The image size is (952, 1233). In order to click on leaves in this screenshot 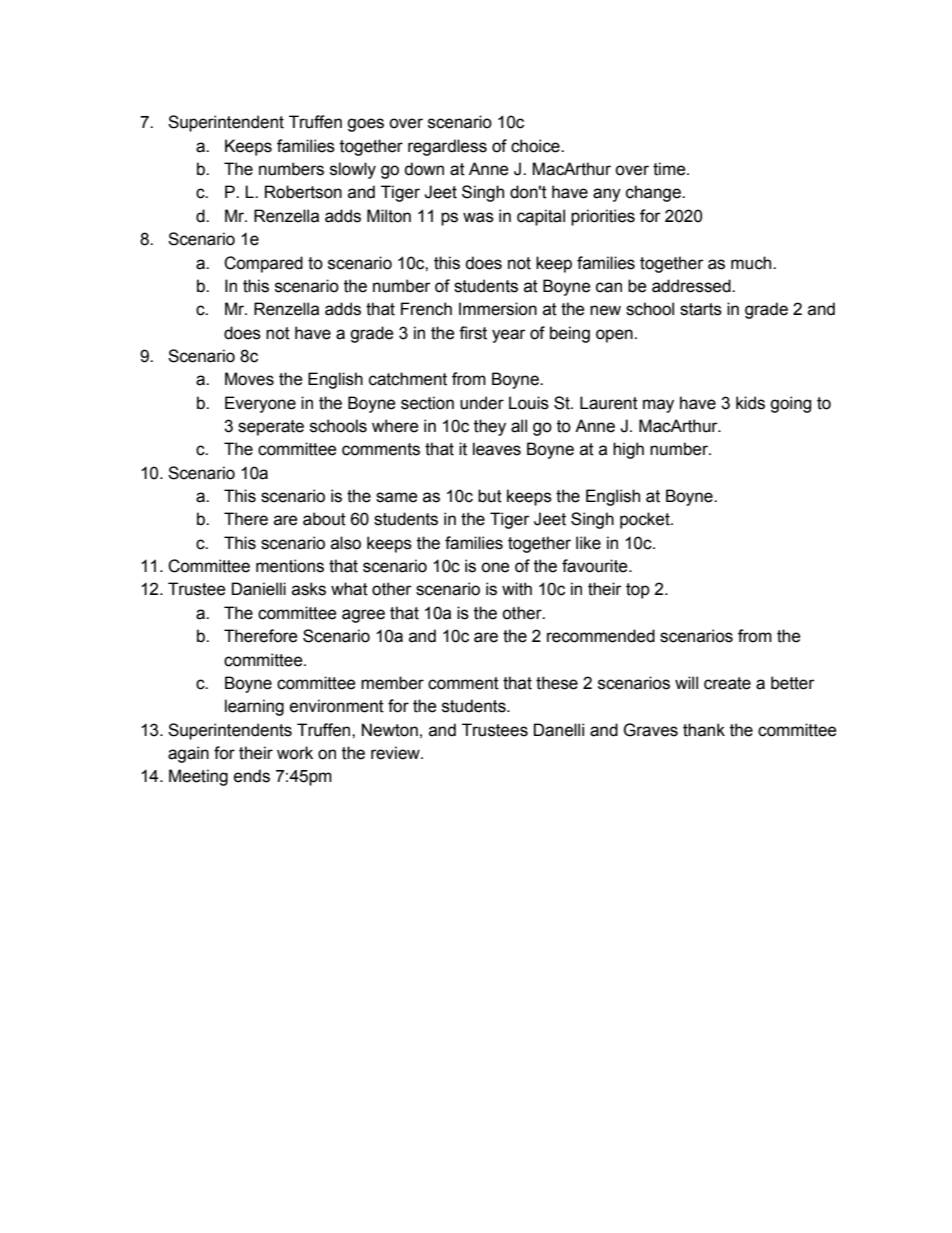, I will do `click(497, 449)`.
